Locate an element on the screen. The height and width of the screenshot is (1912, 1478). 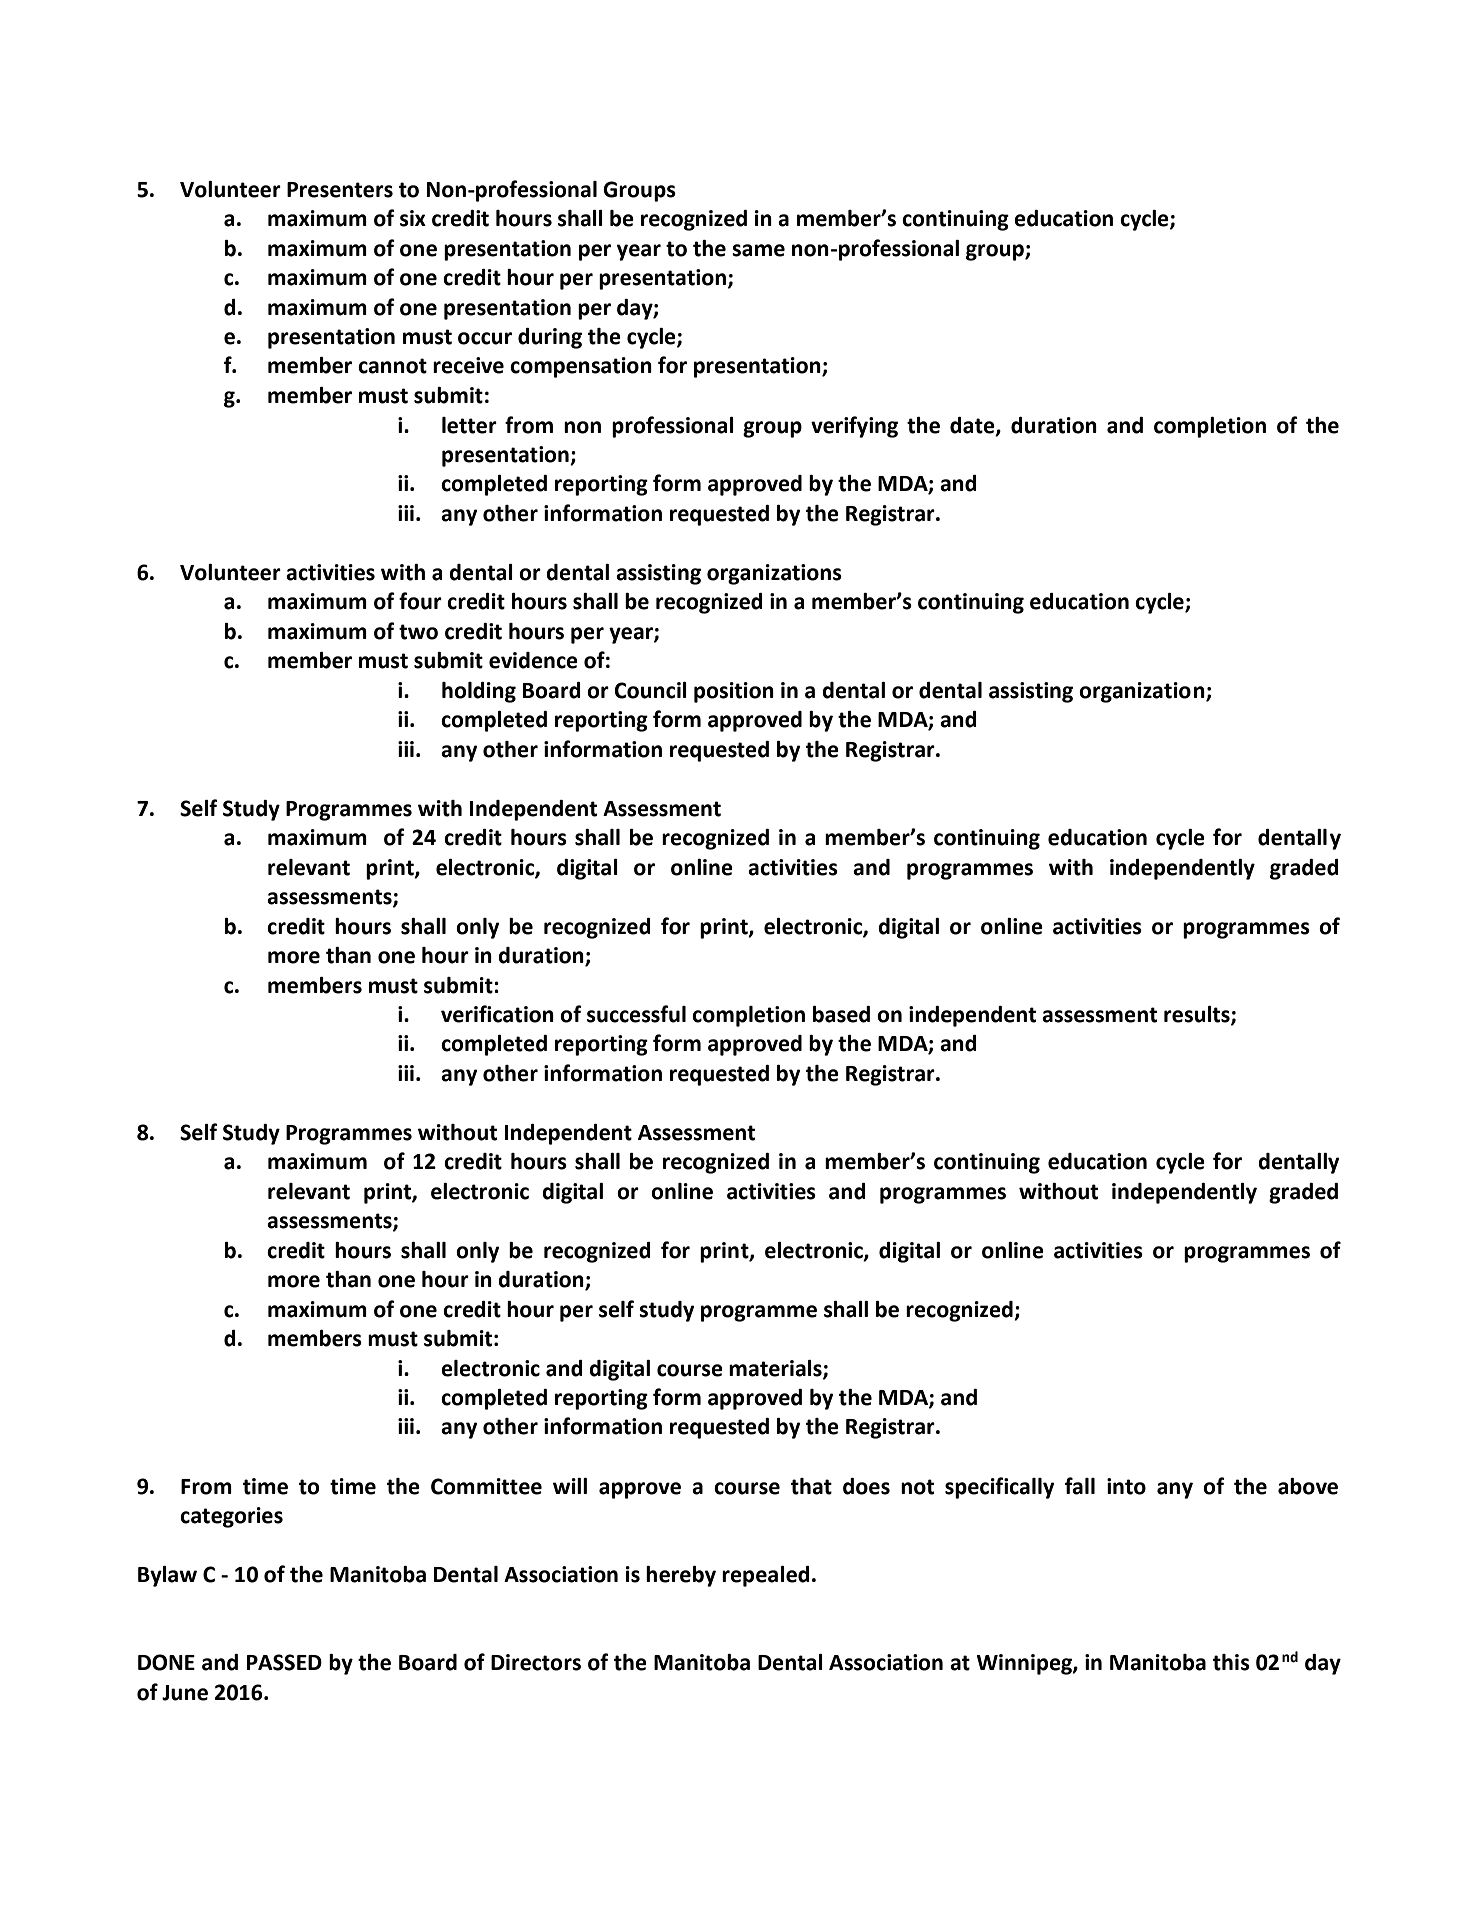
date is located at coordinates (973, 426).
